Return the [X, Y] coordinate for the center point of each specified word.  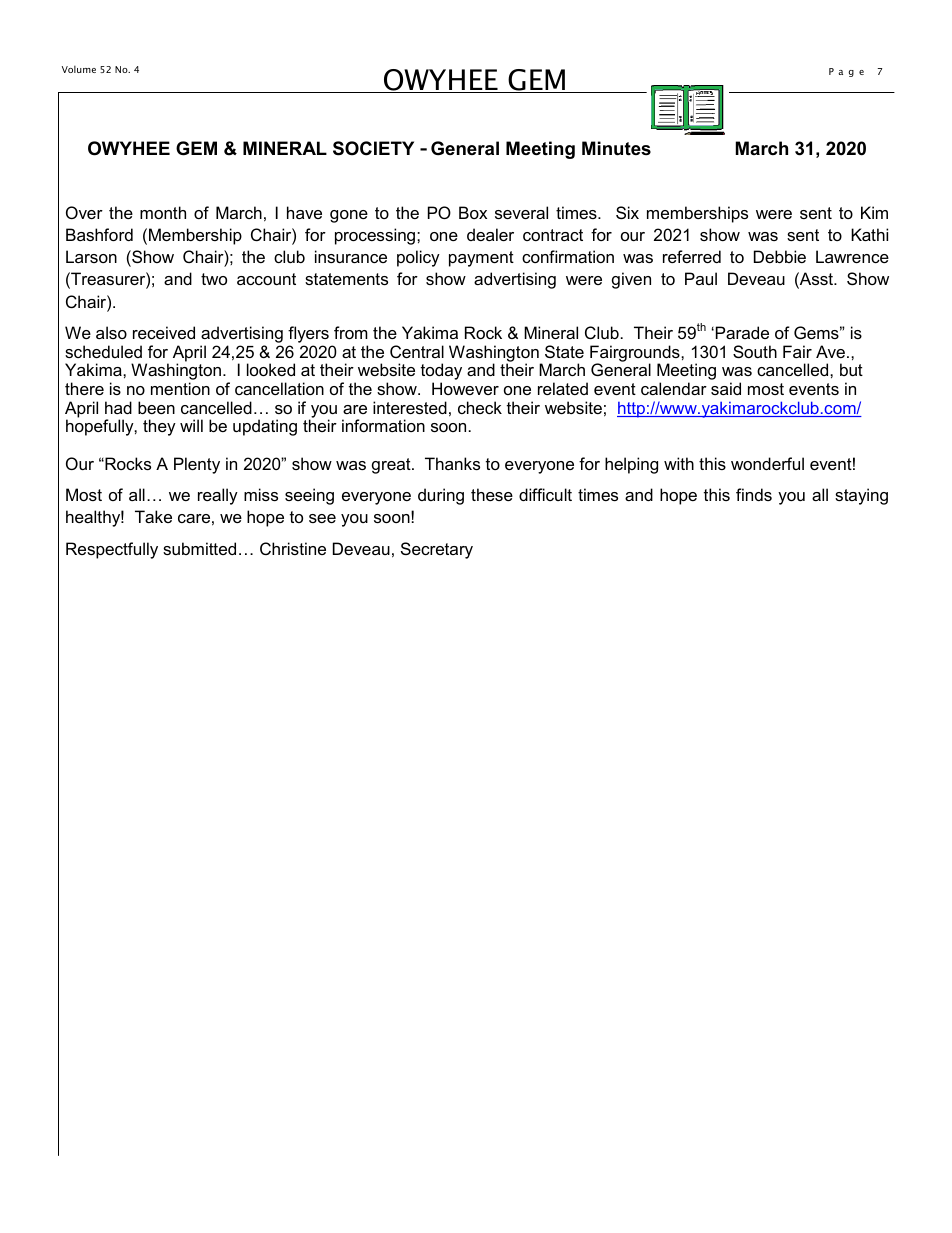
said [726, 388]
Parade [742, 332]
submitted [199, 548]
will [191, 425]
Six [627, 212]
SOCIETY [373, 148]
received [164, 332]
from [351, 332]
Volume [79, 69]
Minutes [616, 148]
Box [473, 212]
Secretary [437, 550]
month [163, 212]
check [480, 407]
